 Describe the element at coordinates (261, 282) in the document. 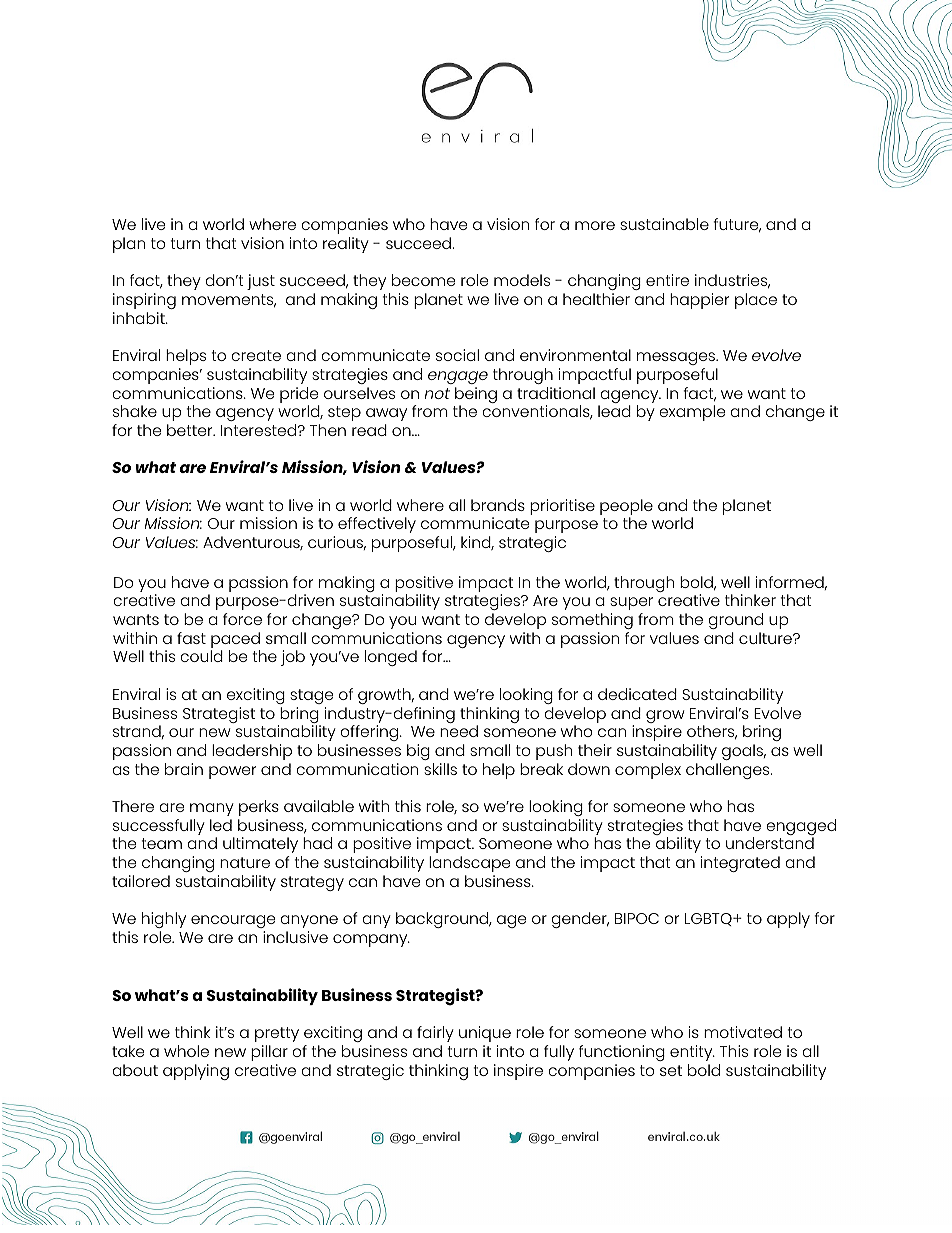

I see `just` at that location.
